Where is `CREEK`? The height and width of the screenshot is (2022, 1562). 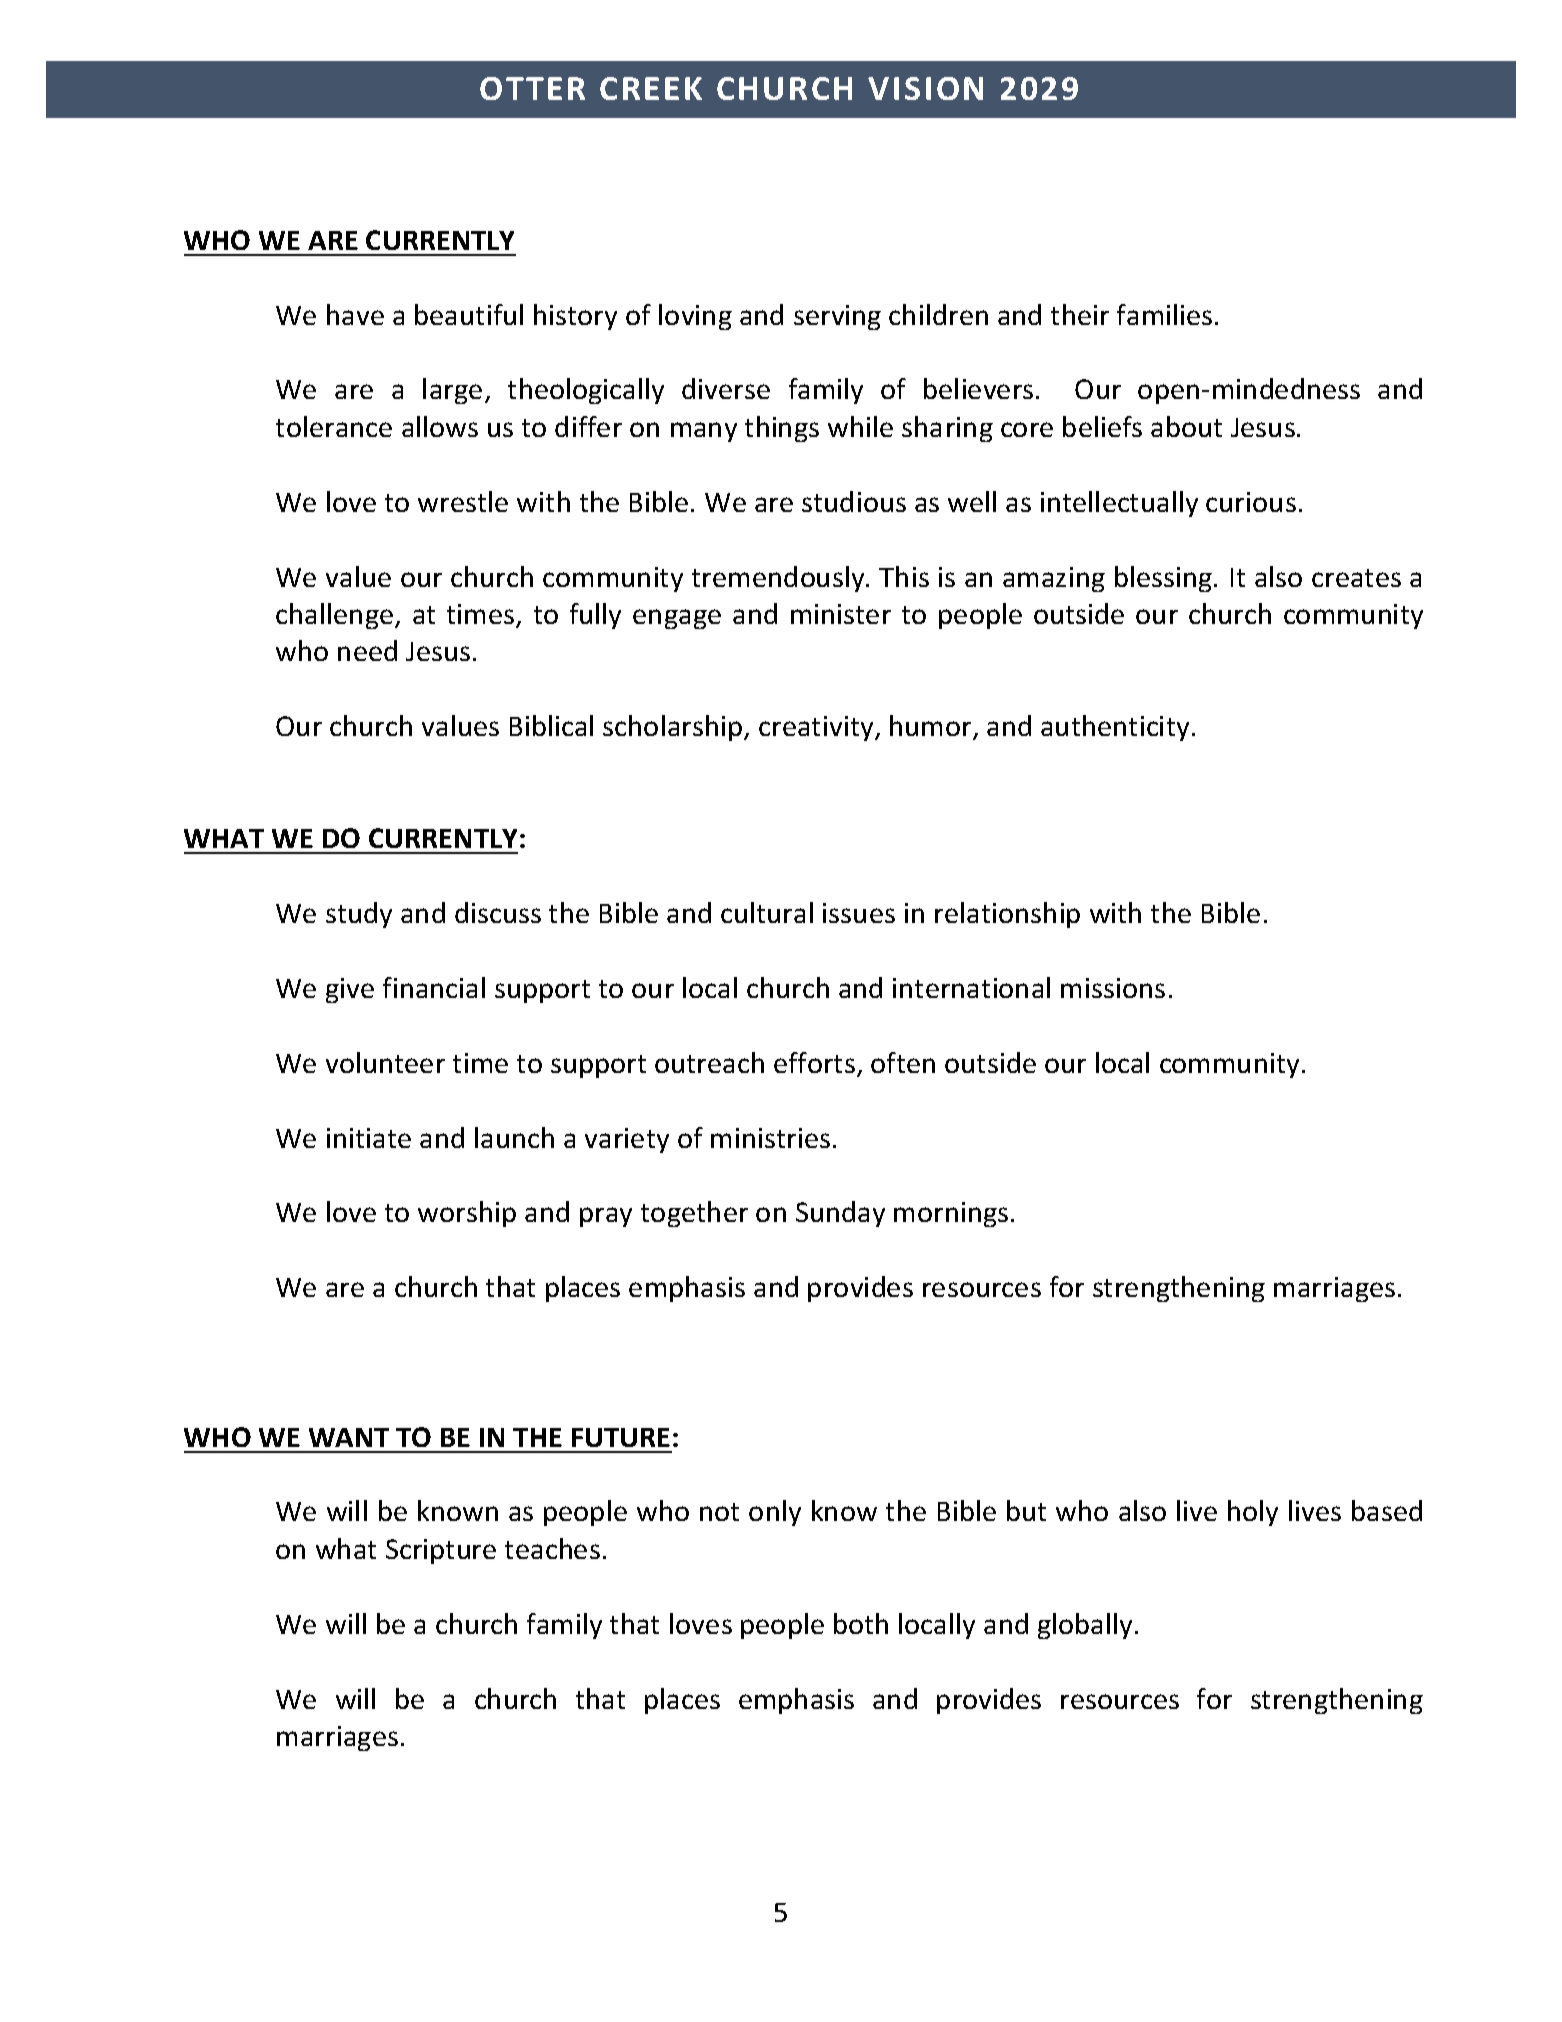 CREEK is located at coordinates (651, 88).
